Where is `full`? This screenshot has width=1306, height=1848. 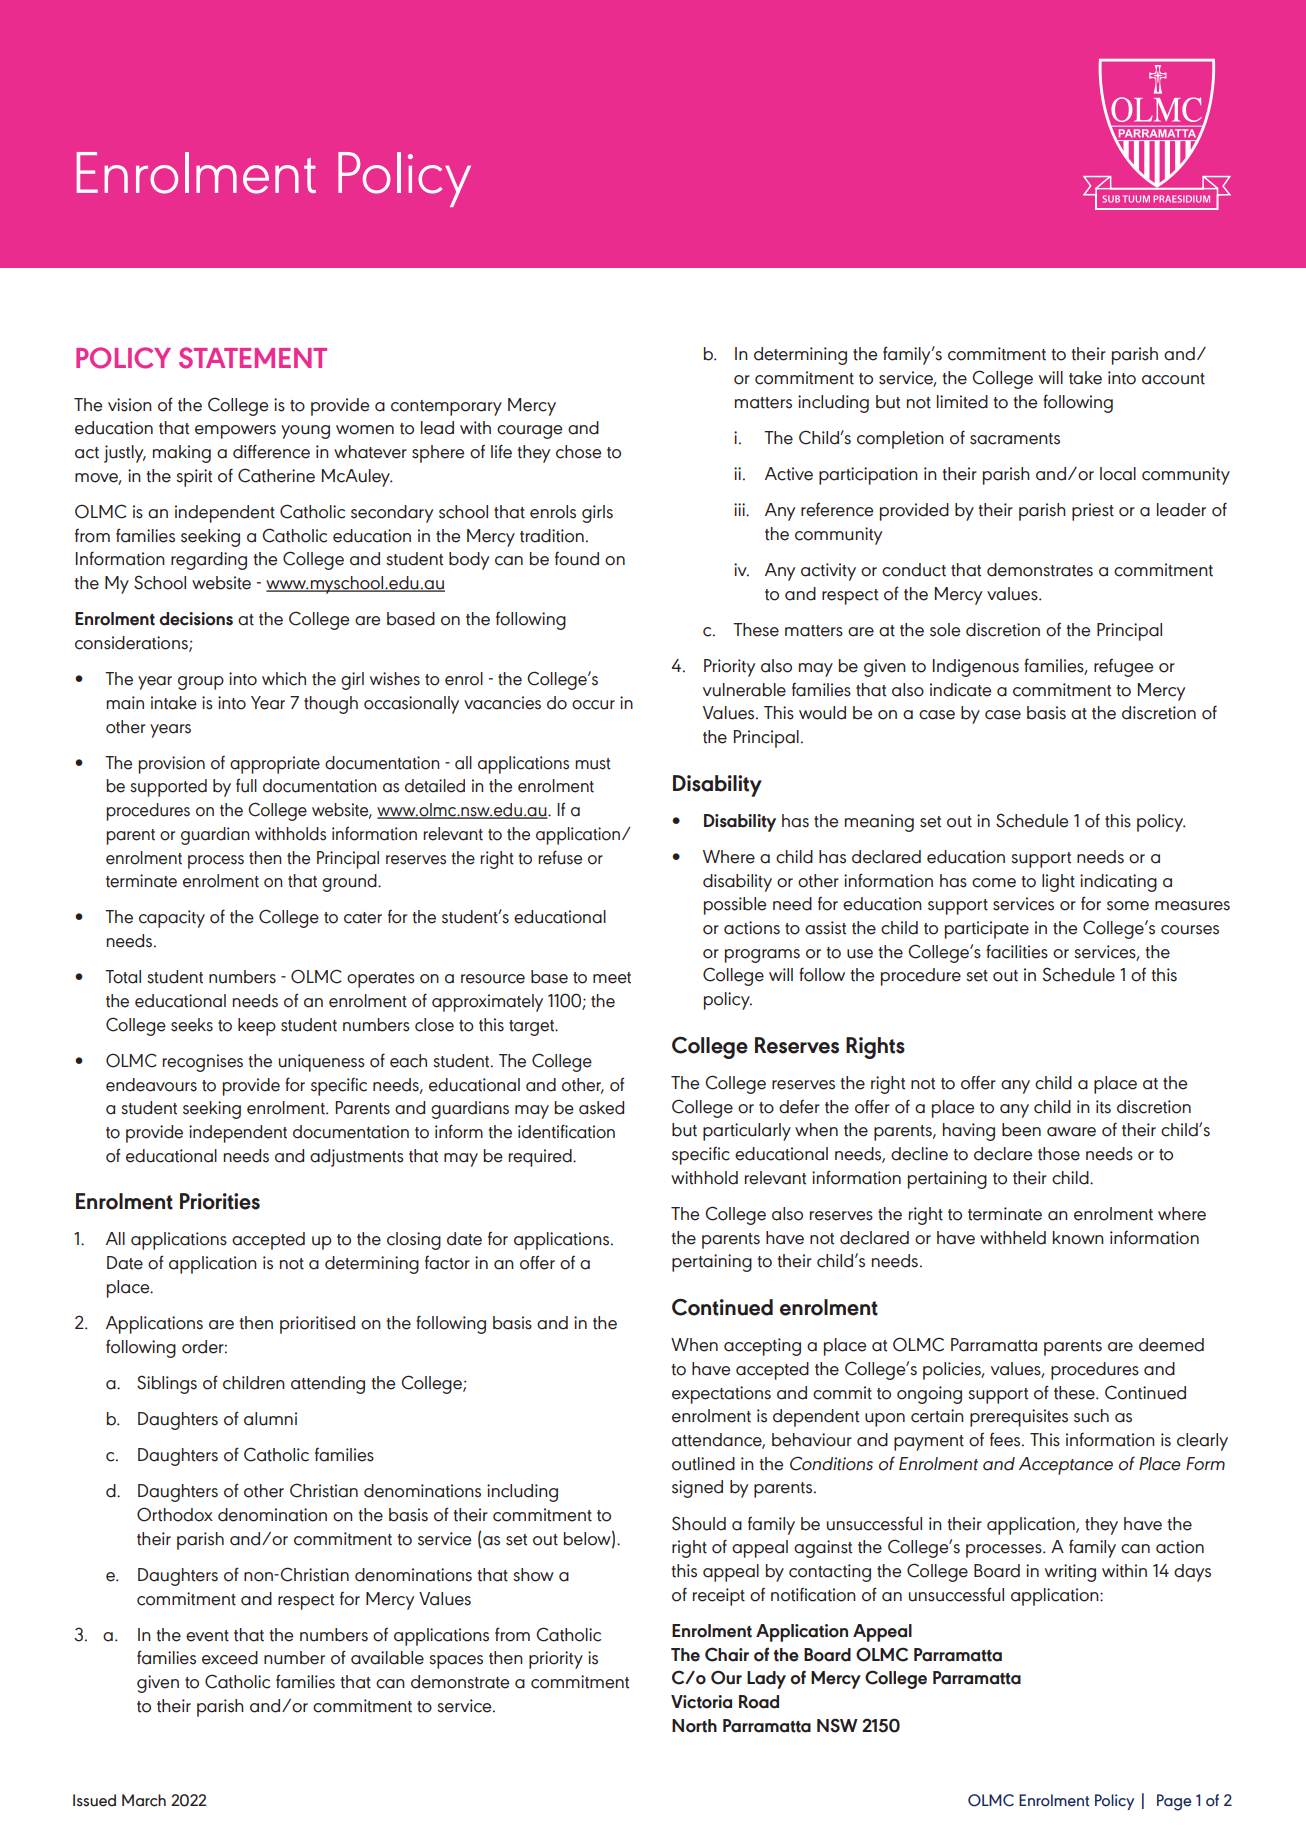
full is located at coordinates (246, 785).
